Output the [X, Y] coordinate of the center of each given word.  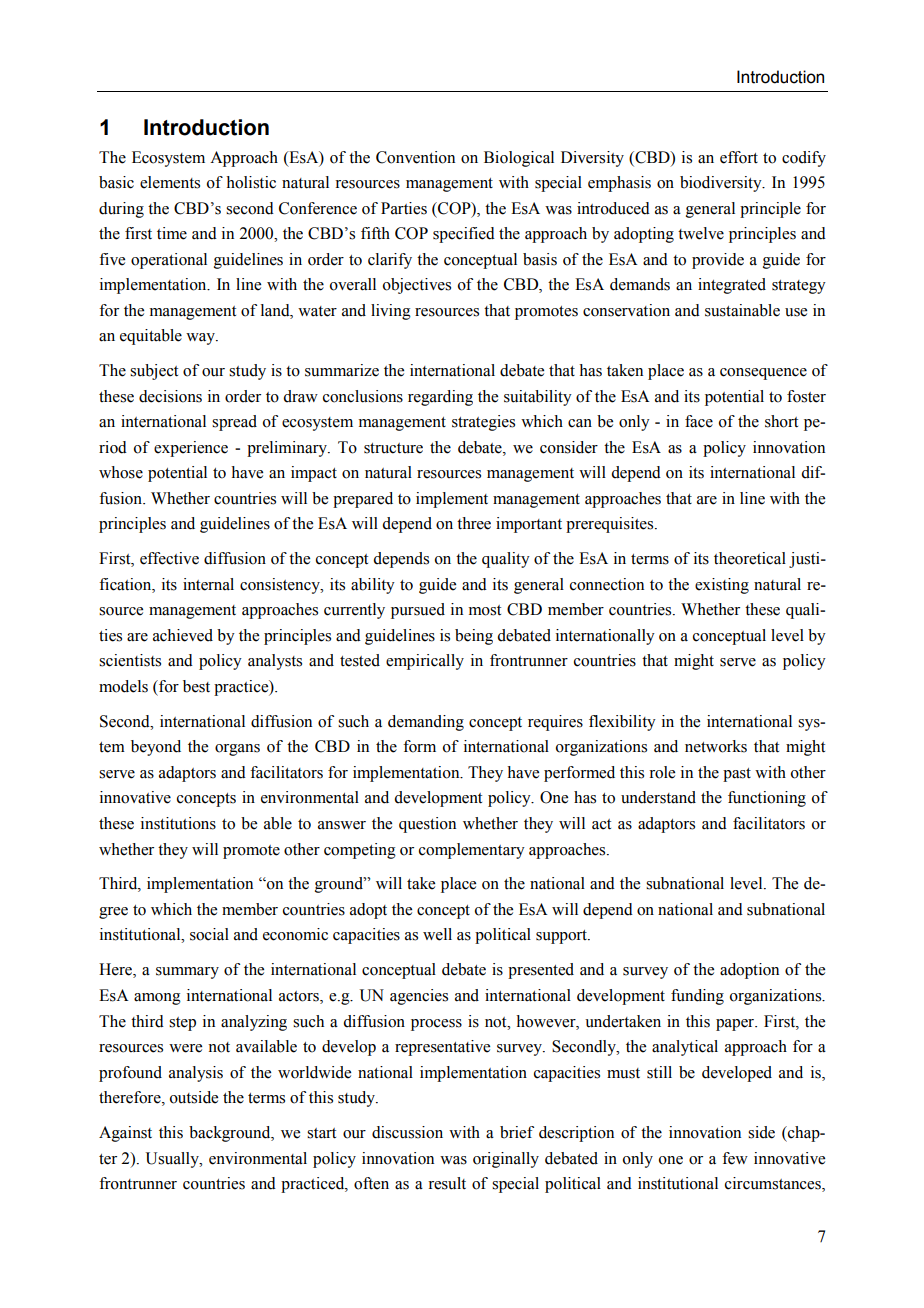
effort [739, 157]
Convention [415, 157]
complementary [472, 851]
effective [169, 558]
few [735, 1158]
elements [170, 182]
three [474, 523]
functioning [767, 799]
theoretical [750, 558]
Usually [173, 1160]
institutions [178, 823]
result [447, 1183]
